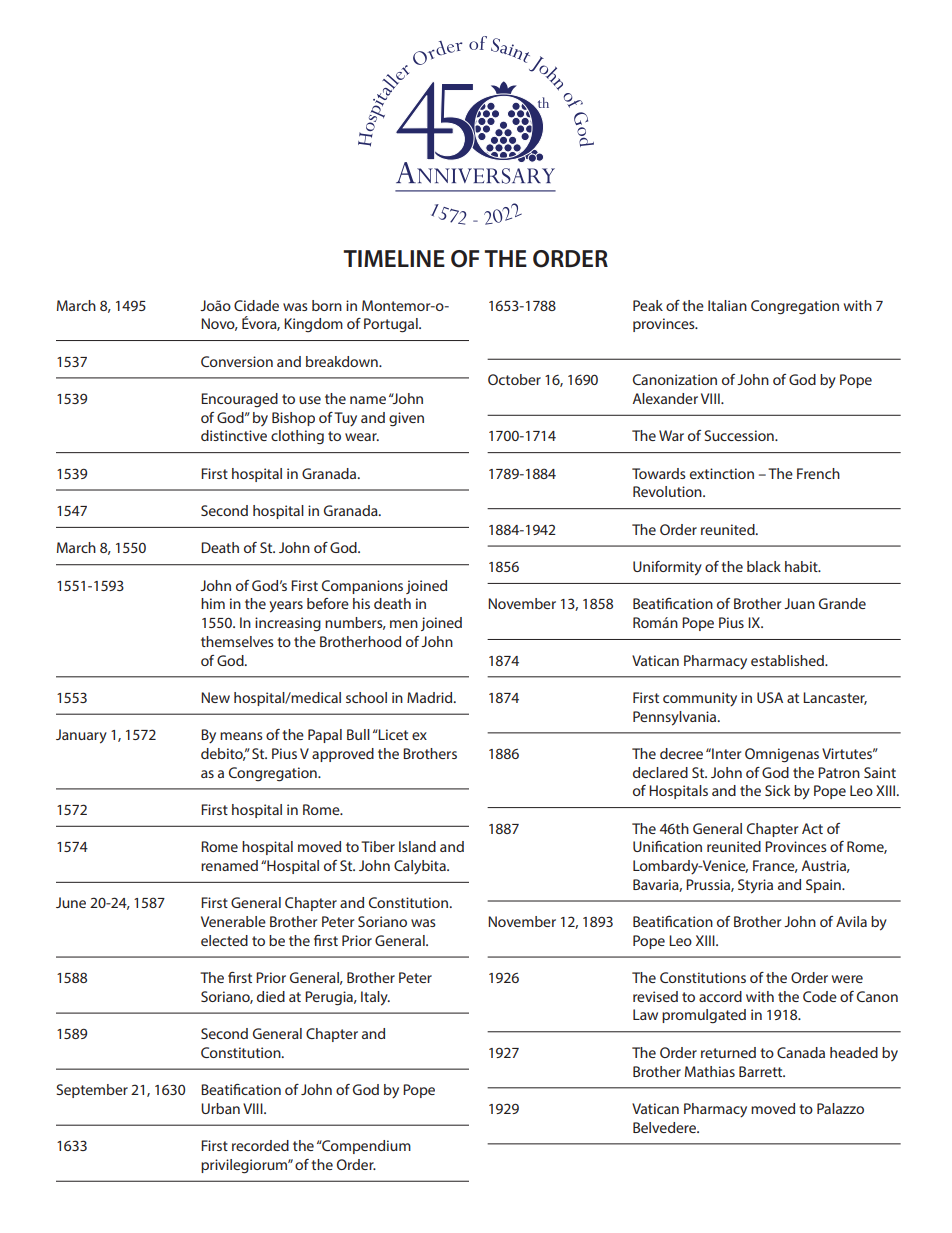 The width and height of the page is (952, 1233). What do you see at coordinates (233, 921) in the page?
I see `Venerable` at bounding box center [233, 921].
